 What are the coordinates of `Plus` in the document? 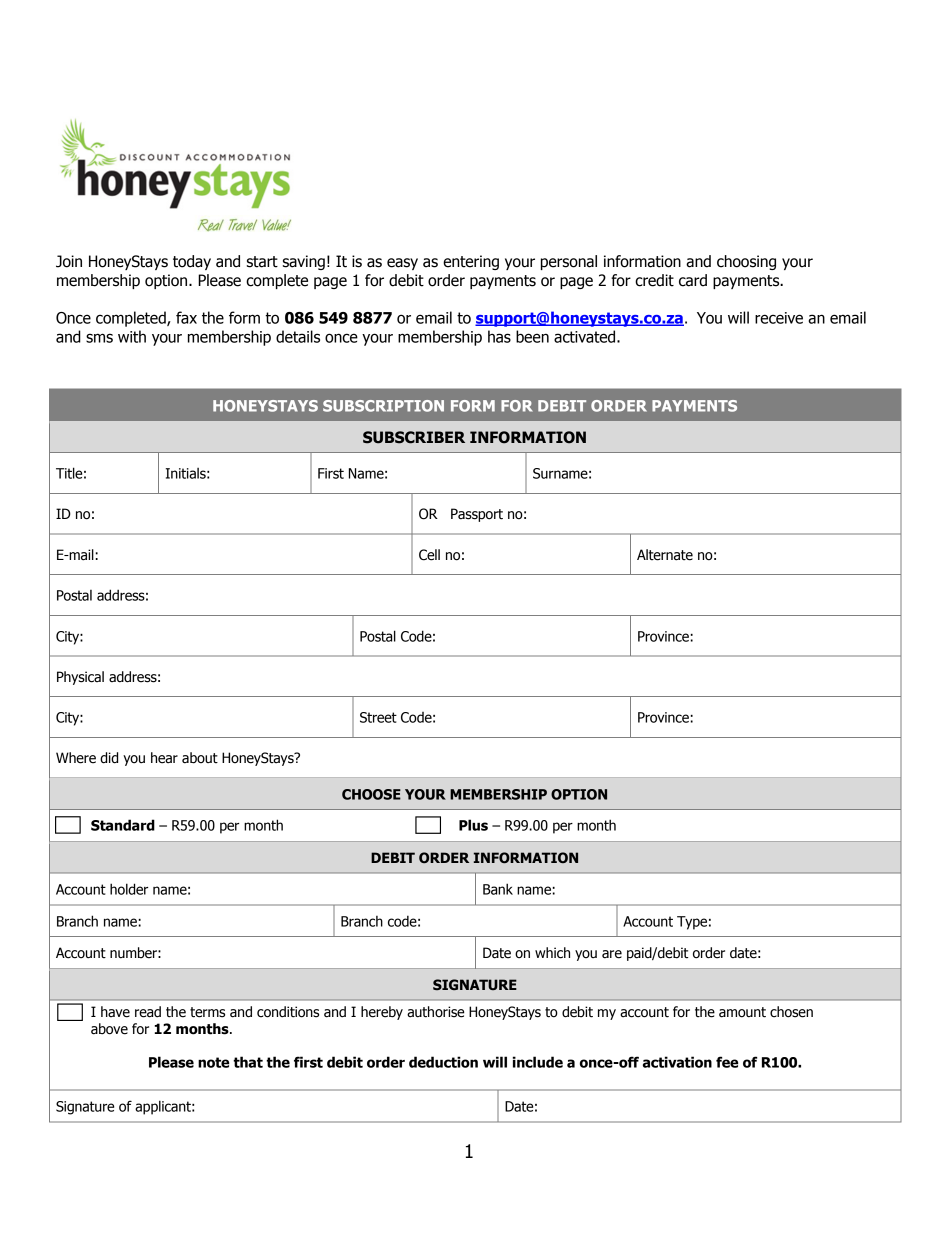 It's located at (473, 825).
